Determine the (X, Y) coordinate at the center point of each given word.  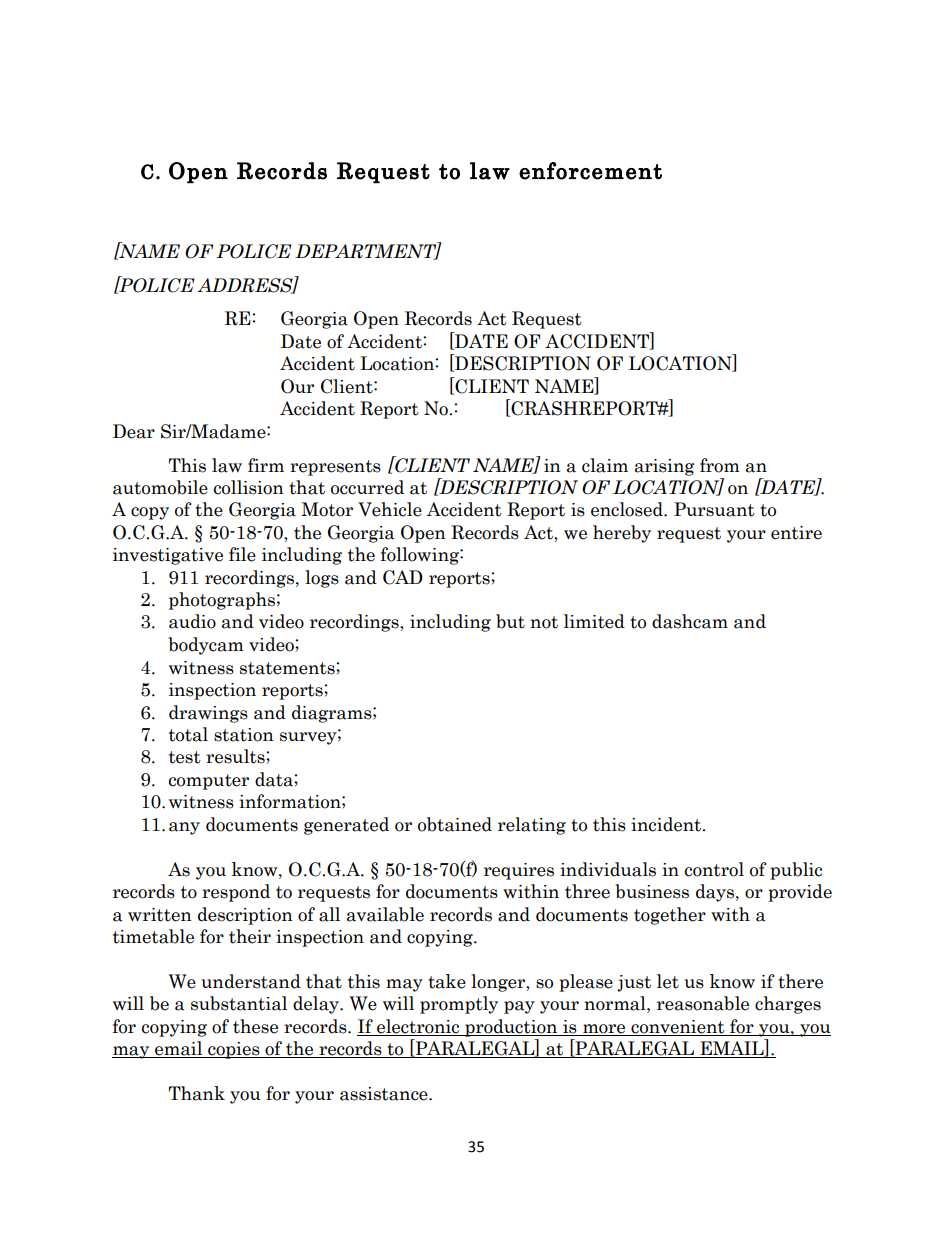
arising (665, 467)
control (714, 869)
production (511, 1028)
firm (266, 465)
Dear (134, 431)
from (720, 465)
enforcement (590, 171)
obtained (455, 824)
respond (236, 893)
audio (192, 621)
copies (234, 1050)
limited (594, 621)
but (510, 621)
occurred (367, 487)
